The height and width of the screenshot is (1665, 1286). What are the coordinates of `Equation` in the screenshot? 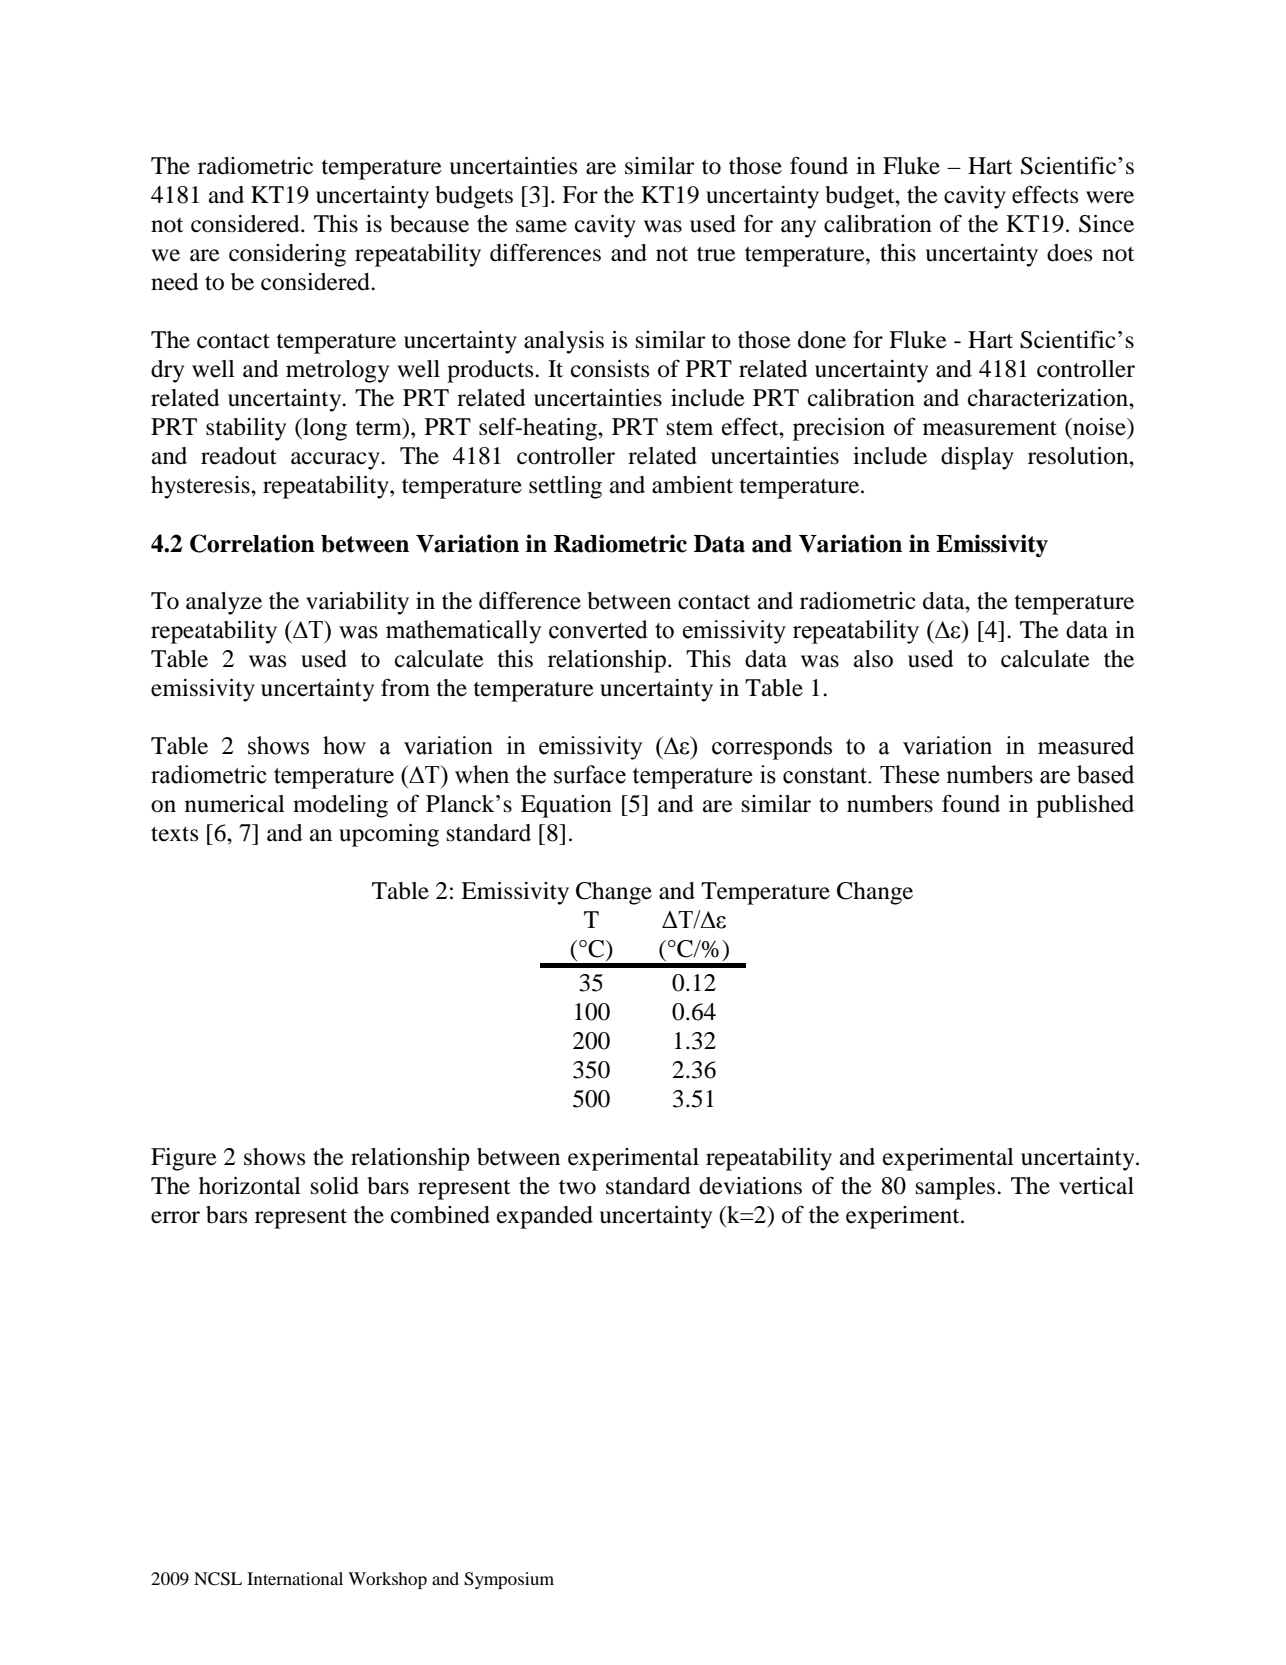 It's located at (566, 806).
